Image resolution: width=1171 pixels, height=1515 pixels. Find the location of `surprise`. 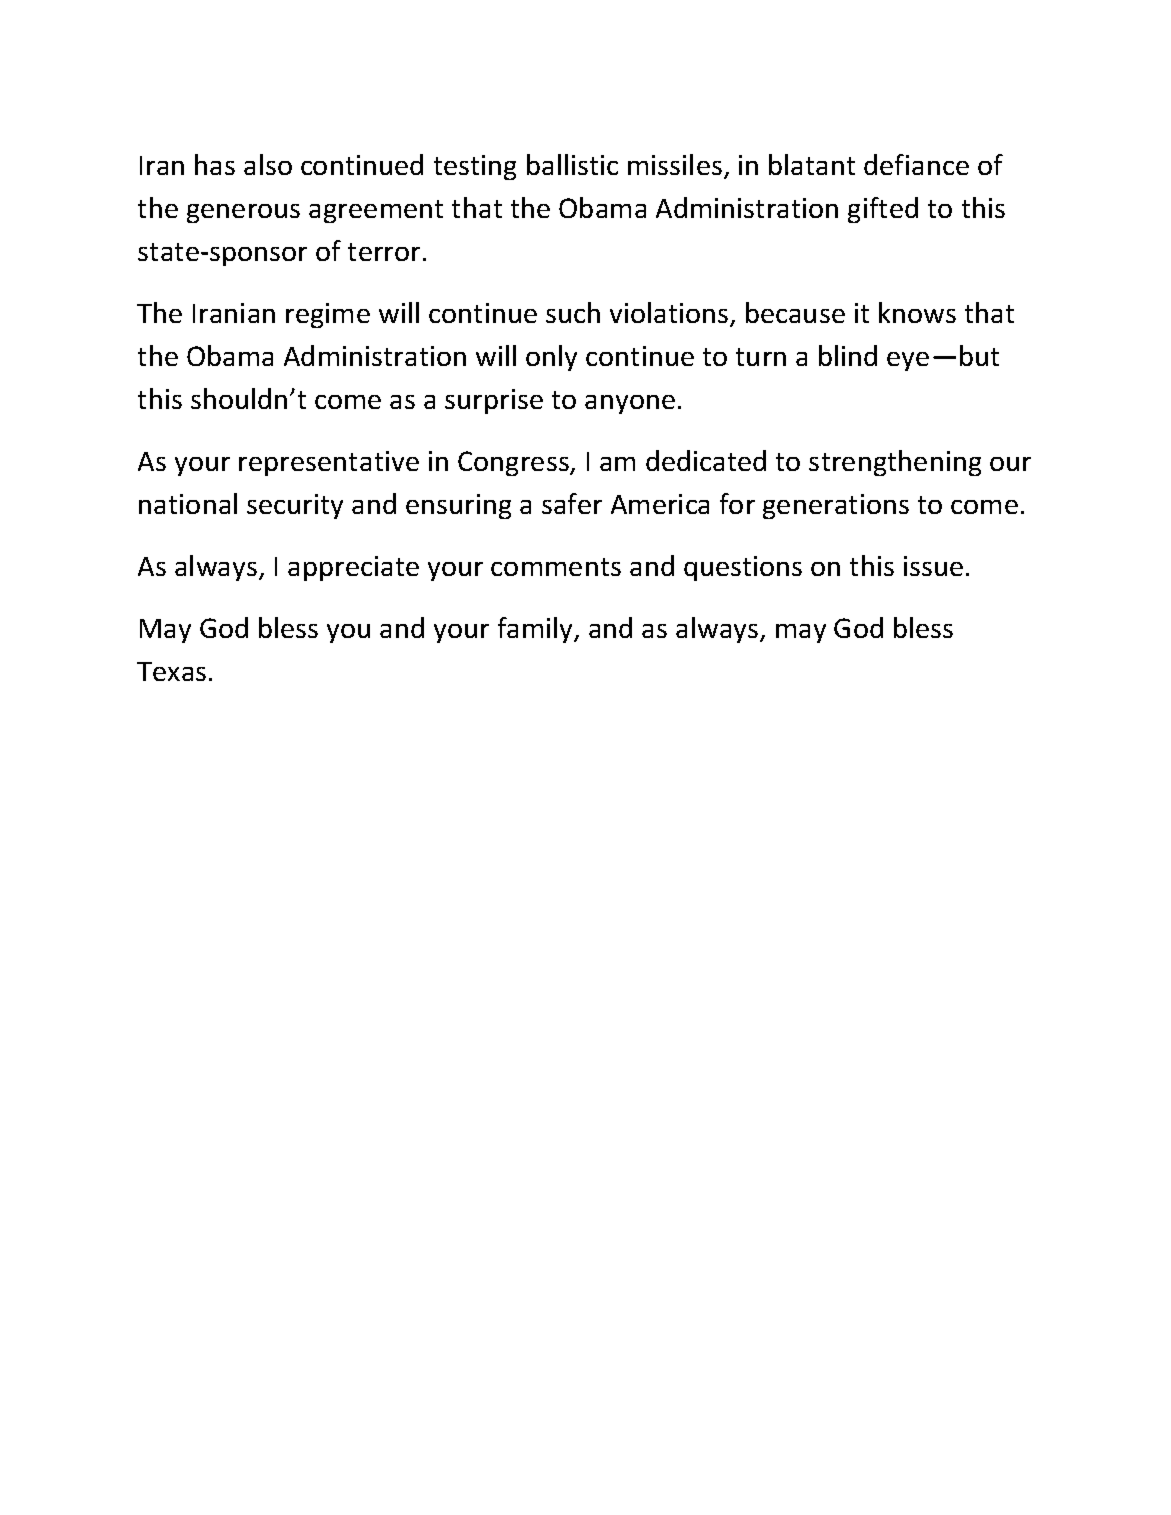

surprise is located at coordinates (494, 401).
